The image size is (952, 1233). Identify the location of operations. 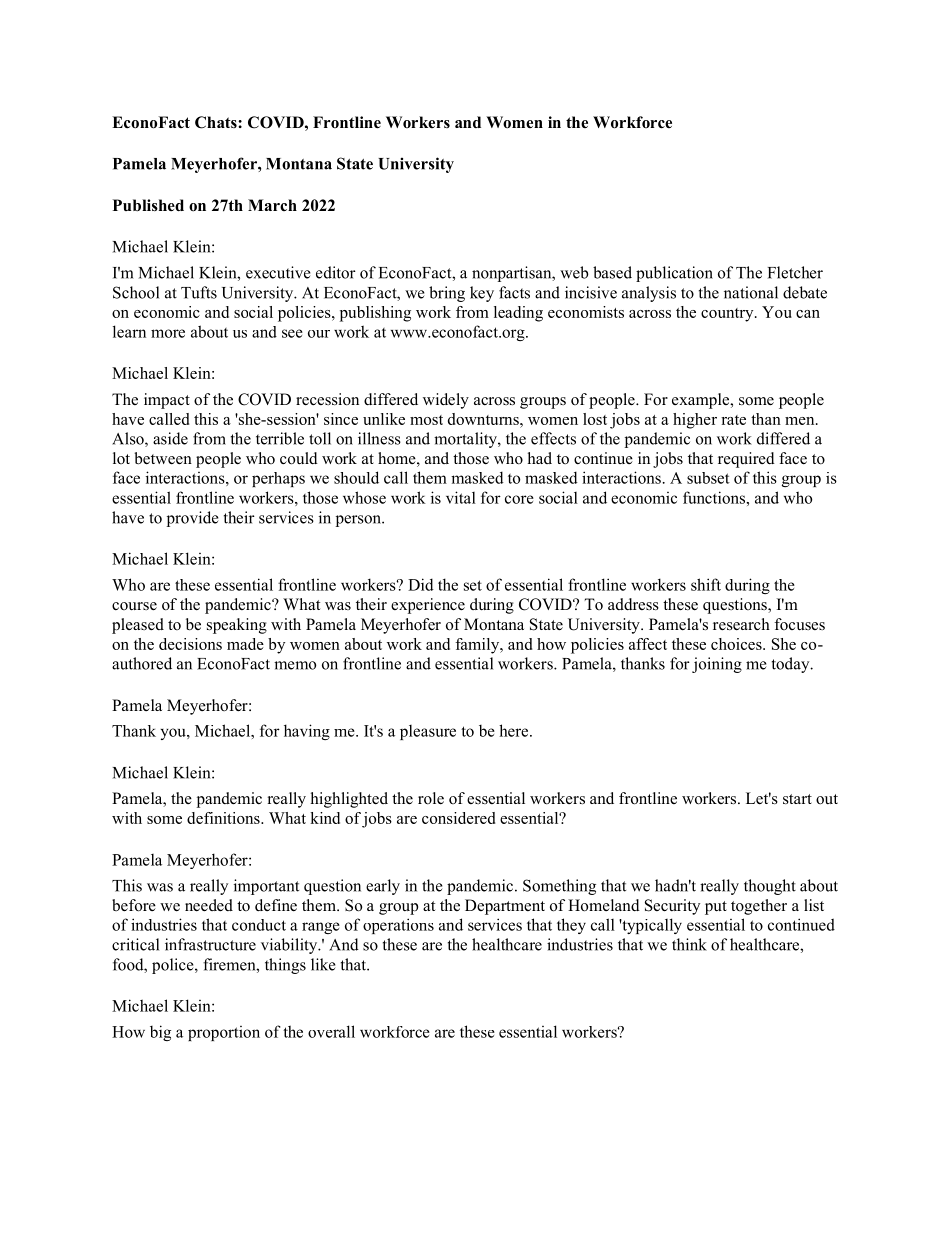
(398, 926).
